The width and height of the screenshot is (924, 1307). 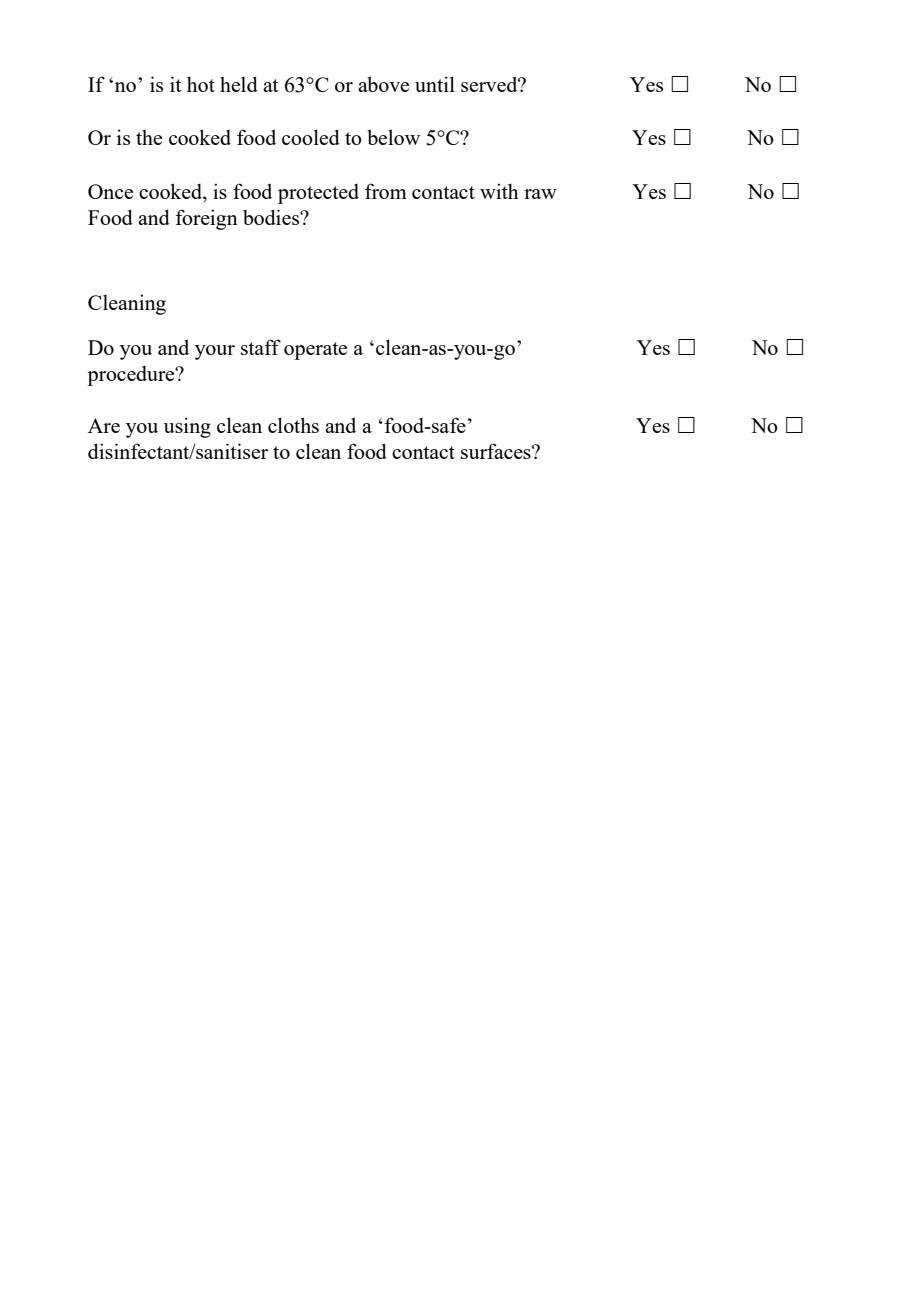 I want to click on using, so click(x=187, y=427).
